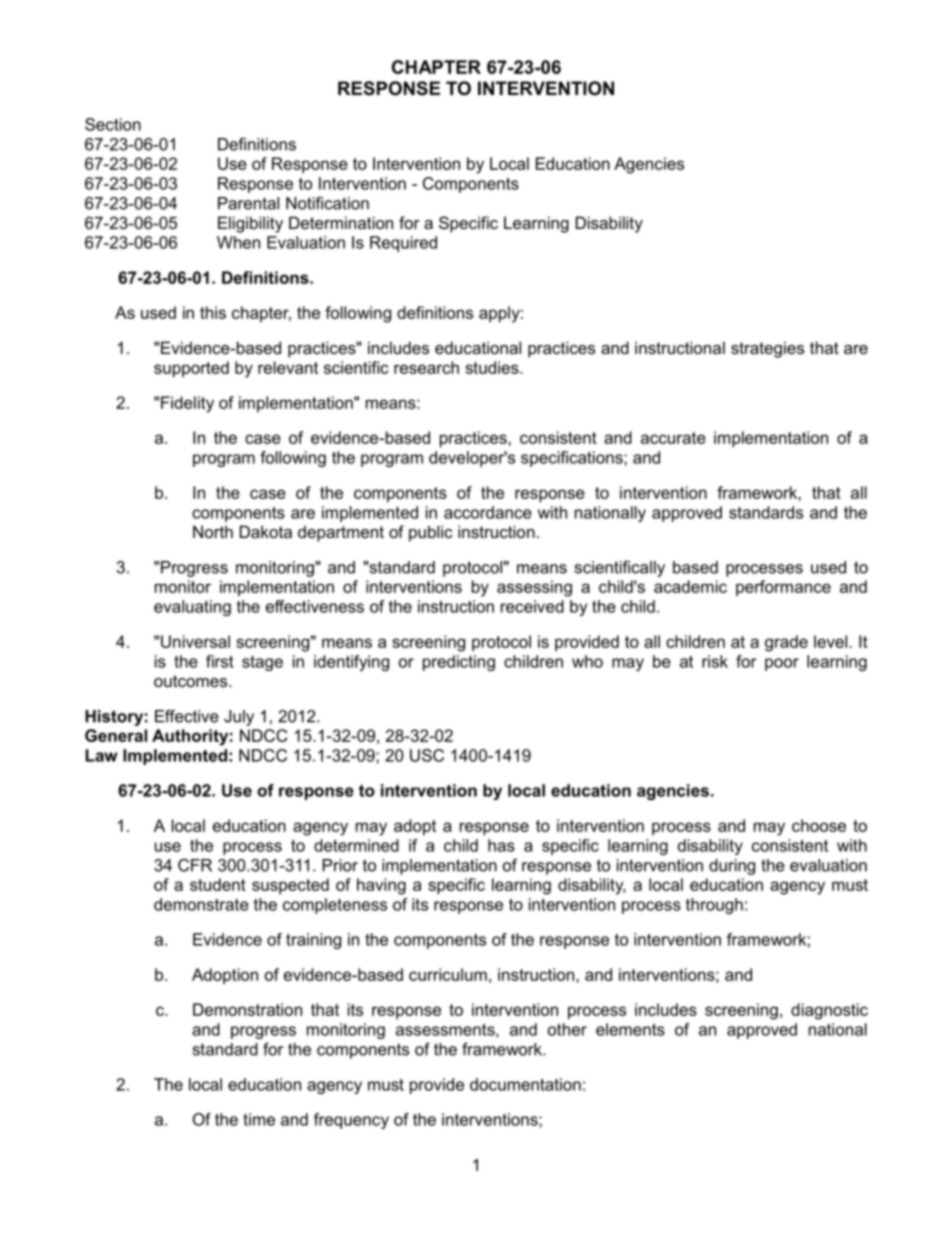  I want to click on diagnostic, so click(829, 1011).
